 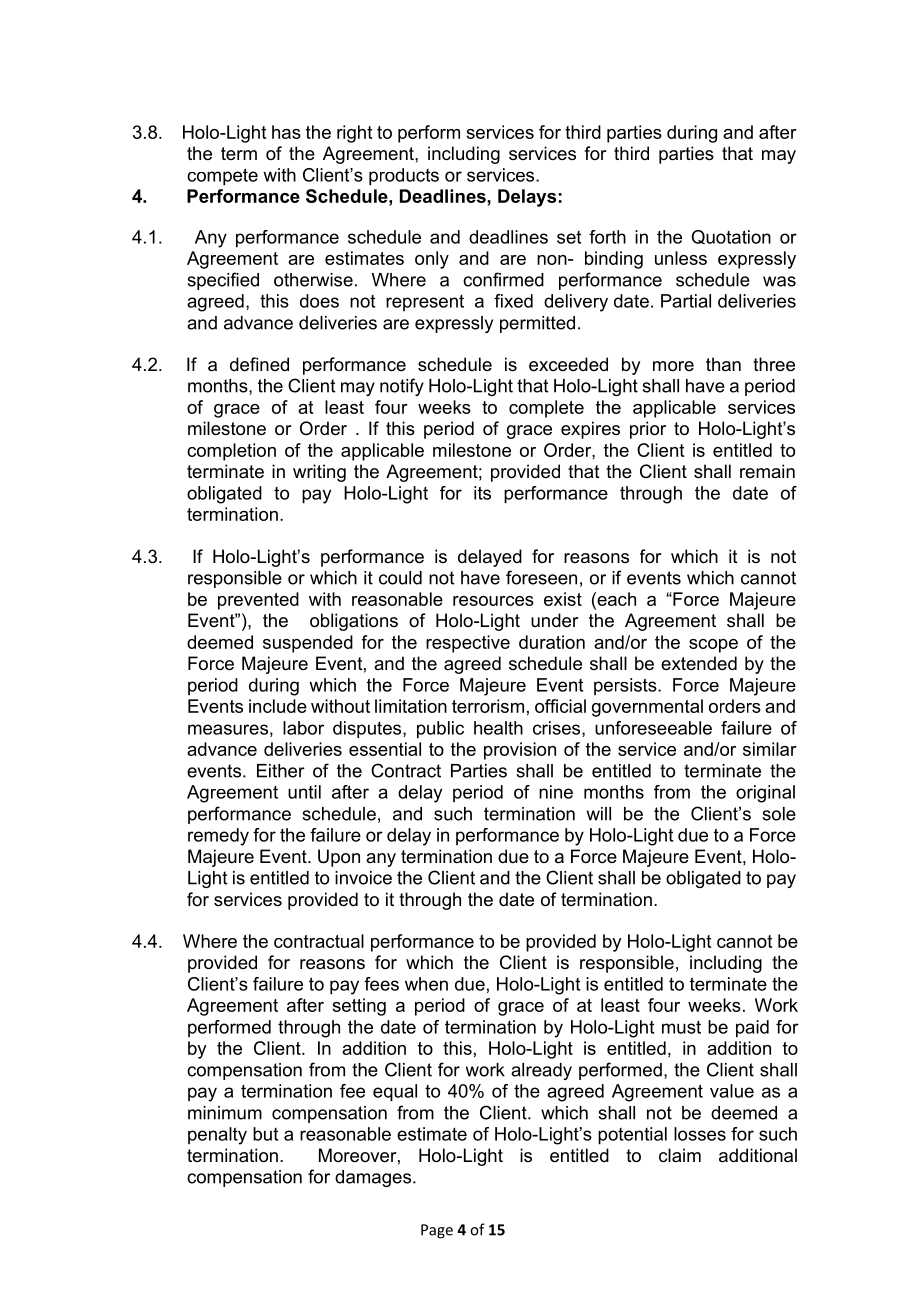 What do you see at coordinates (404, 177) in the screenshot?
I see `products` at bounding box center [404, 177].
